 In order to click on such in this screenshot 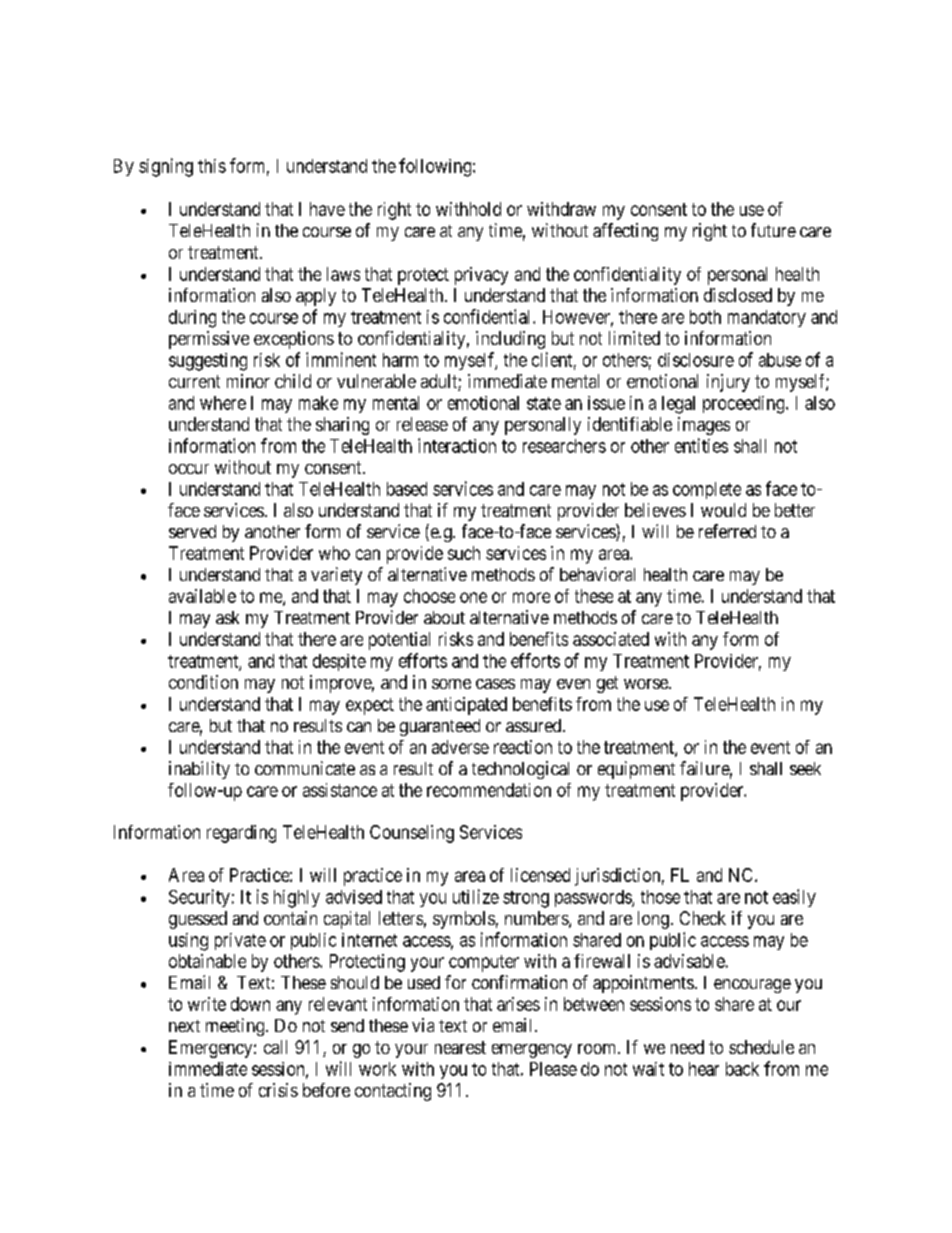, I will do `click(464, 553)`.
